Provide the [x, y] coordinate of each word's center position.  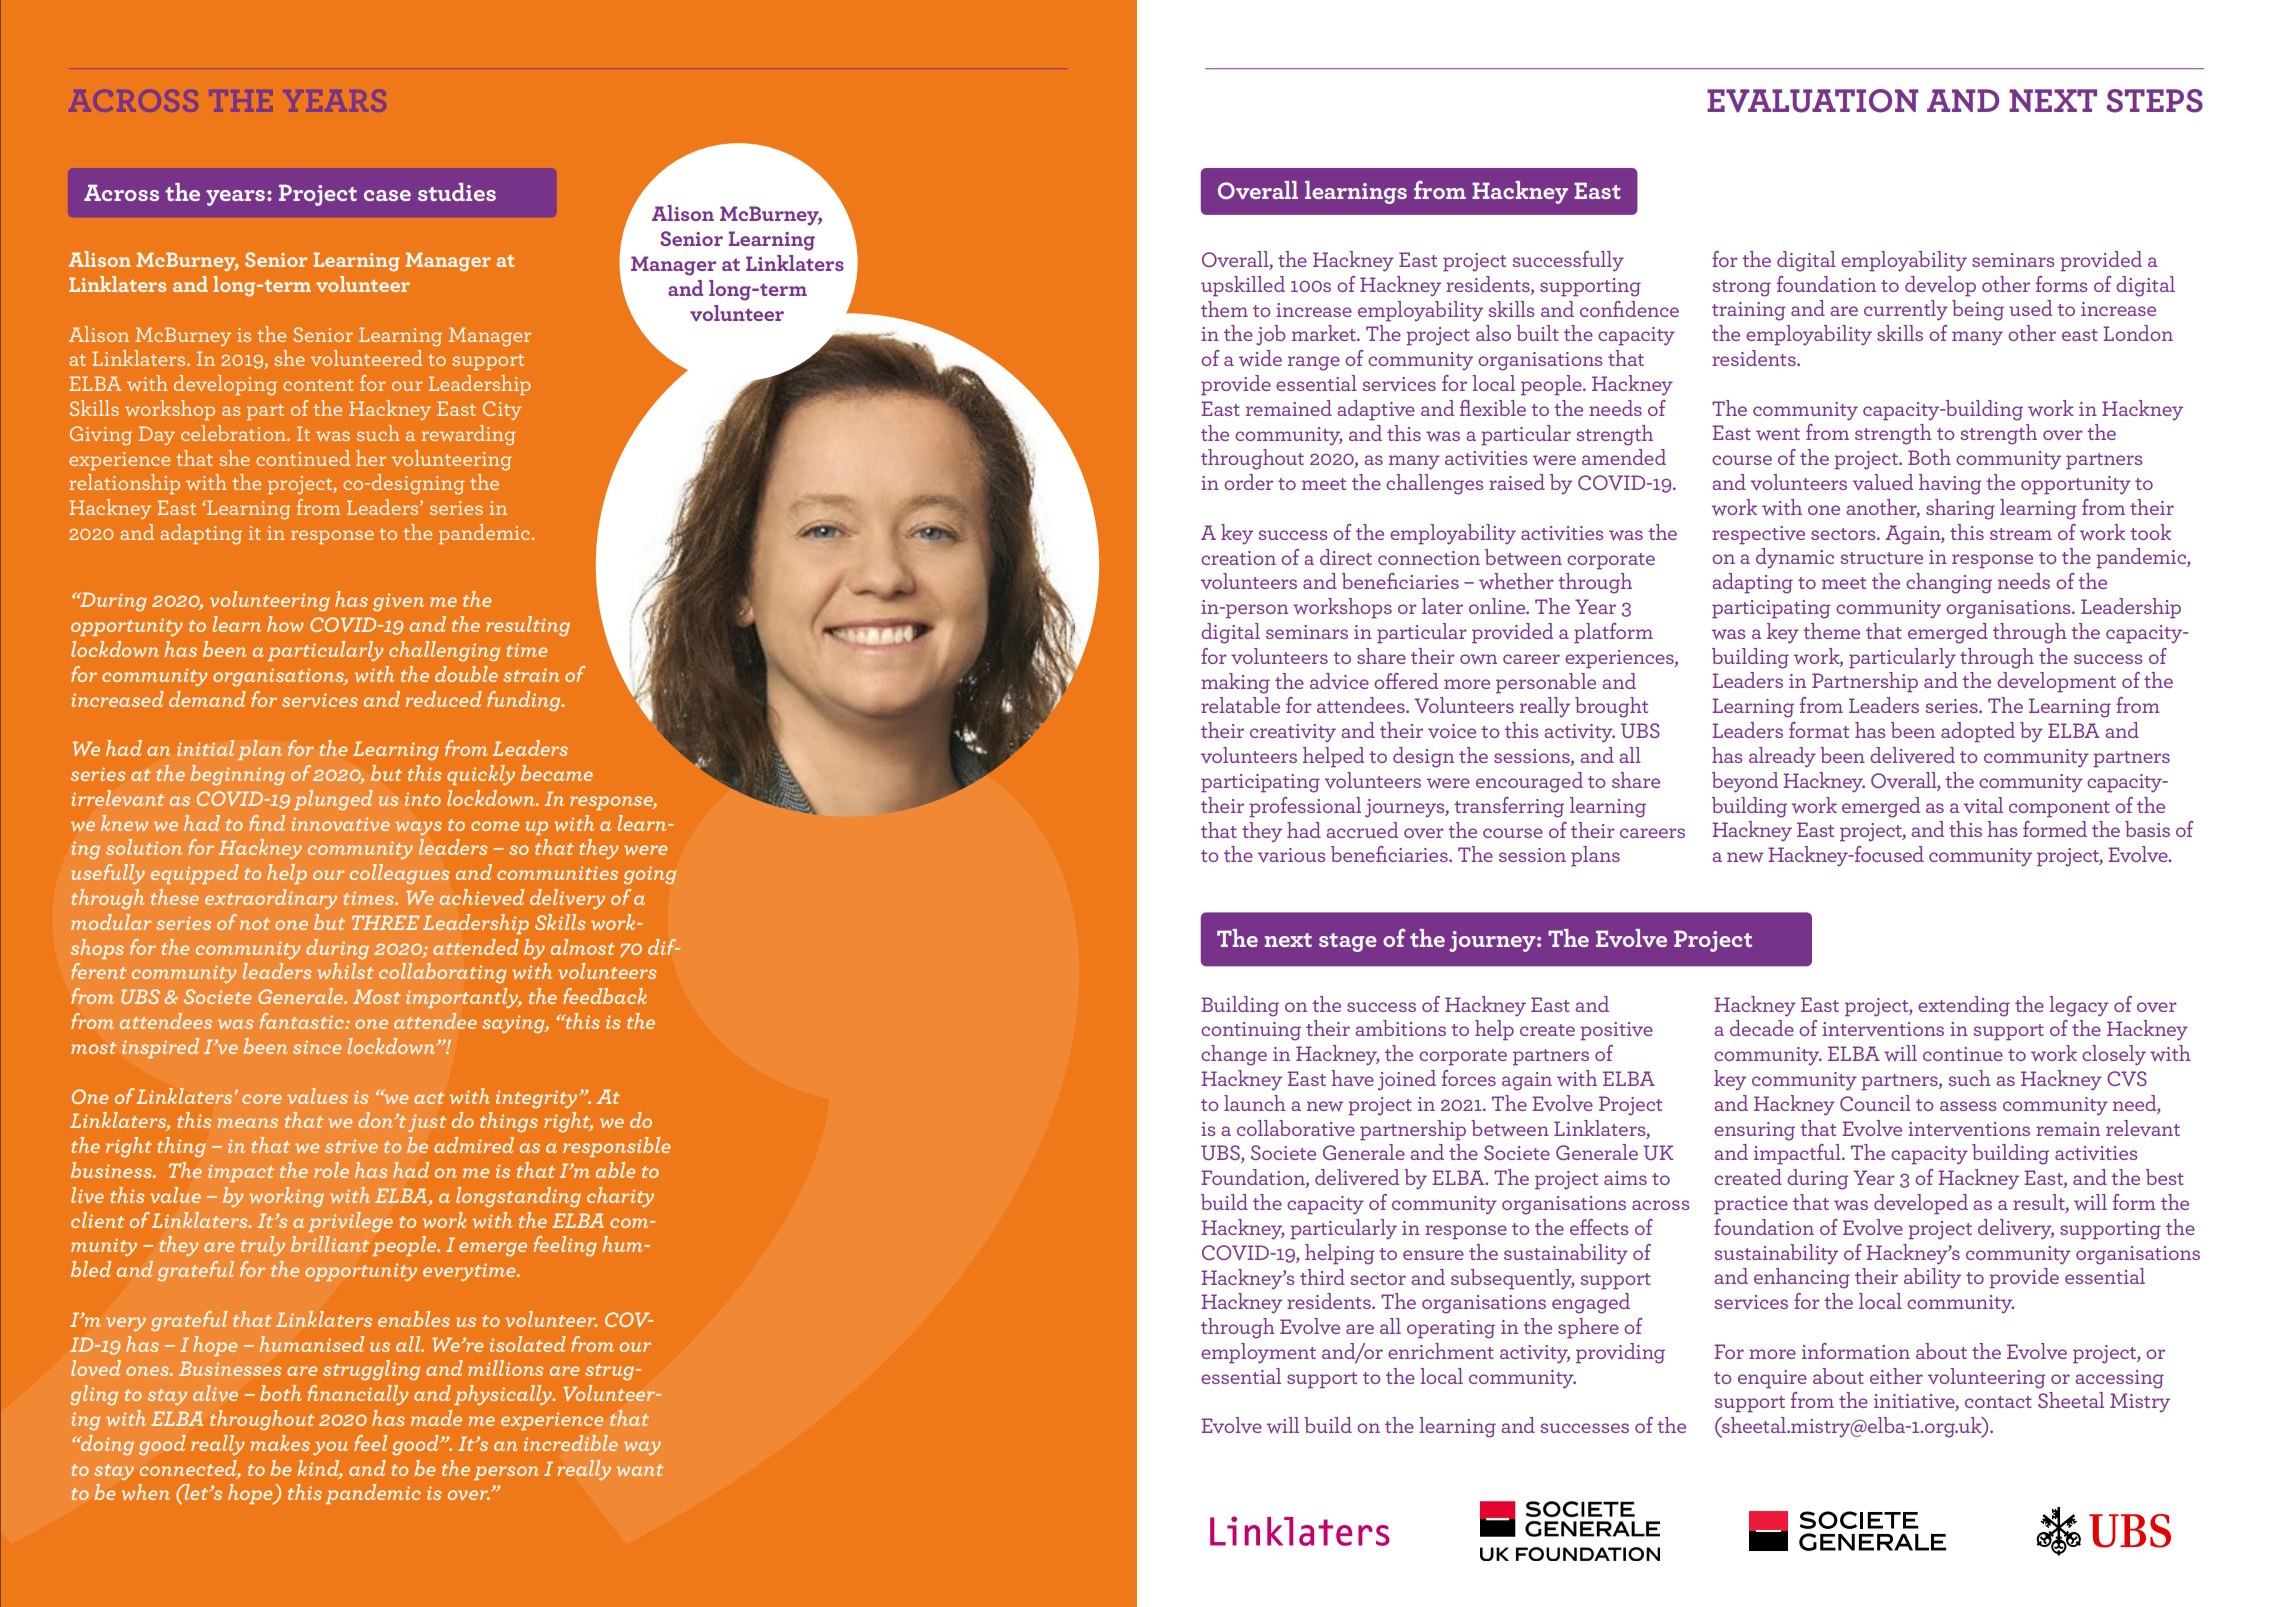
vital [1983, 805]
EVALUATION [1812, 101]
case [387, 195]
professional [1305, 807]
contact [1998, 1402]
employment [1258, 1353]
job [1271, 335]
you [330, 1448]
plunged [333, 800]
